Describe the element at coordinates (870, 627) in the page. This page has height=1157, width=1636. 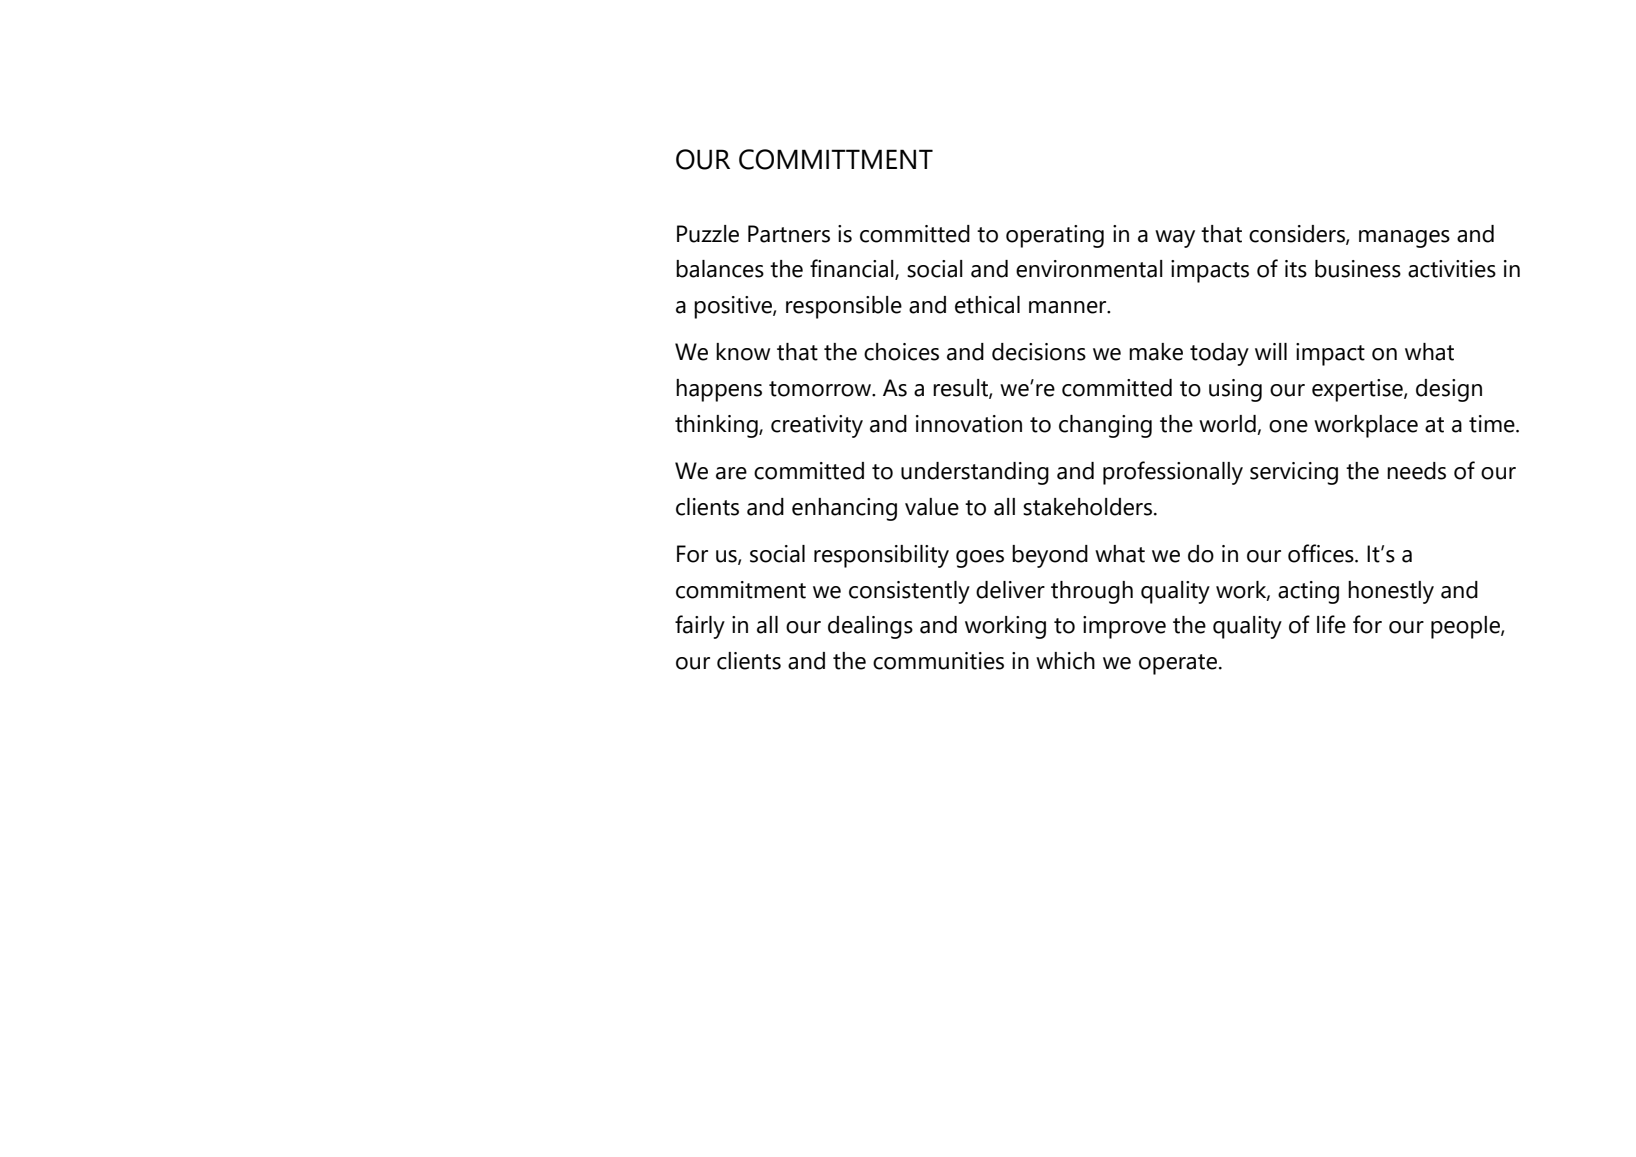
I see `dealings` at that location.
